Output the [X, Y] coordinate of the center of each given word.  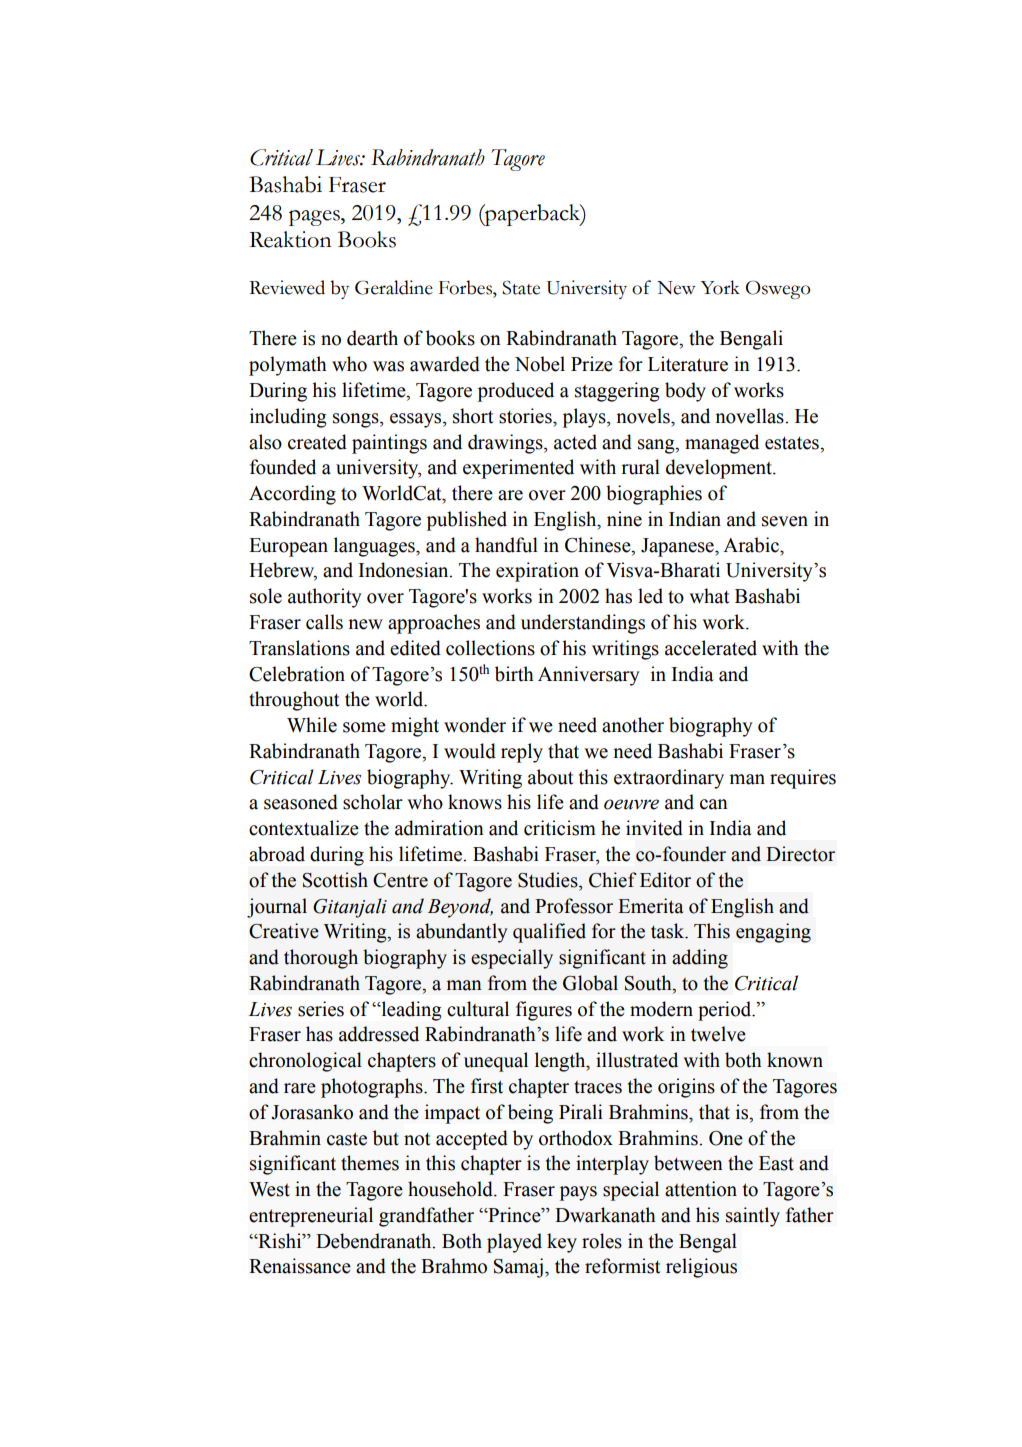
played [514, 1243]
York [720, 287]
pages [315, 218]
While [312, 725]
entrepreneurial [311, 1217]
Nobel [540, 364]
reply [522, 753]
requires [803, 779]
